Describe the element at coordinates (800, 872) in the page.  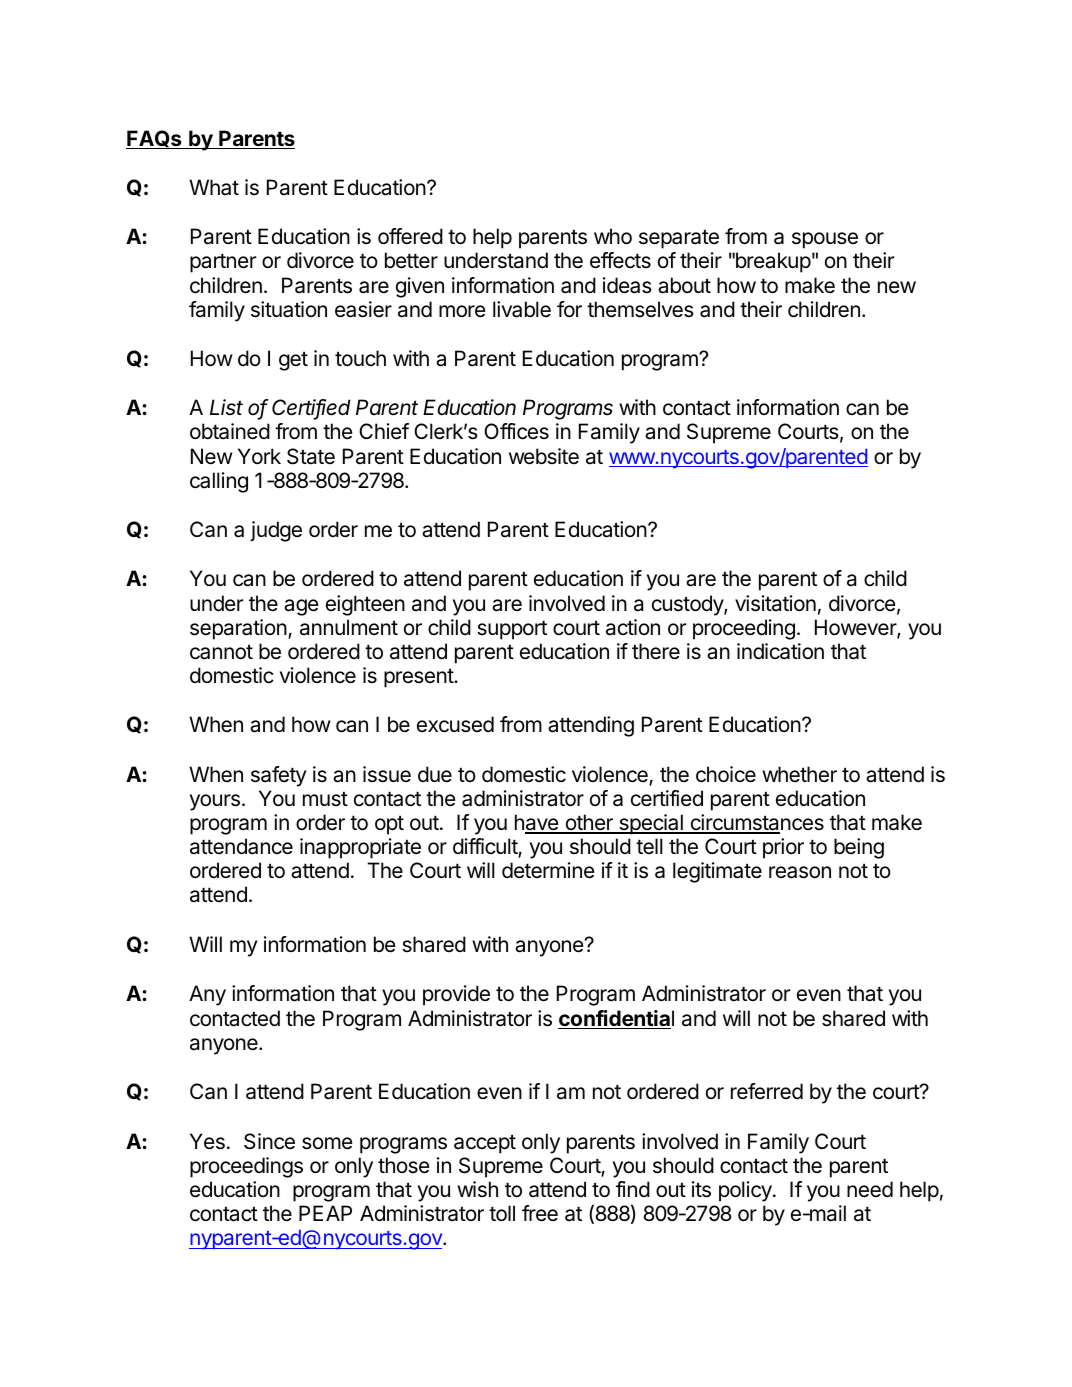
I see `reason` at that location.
